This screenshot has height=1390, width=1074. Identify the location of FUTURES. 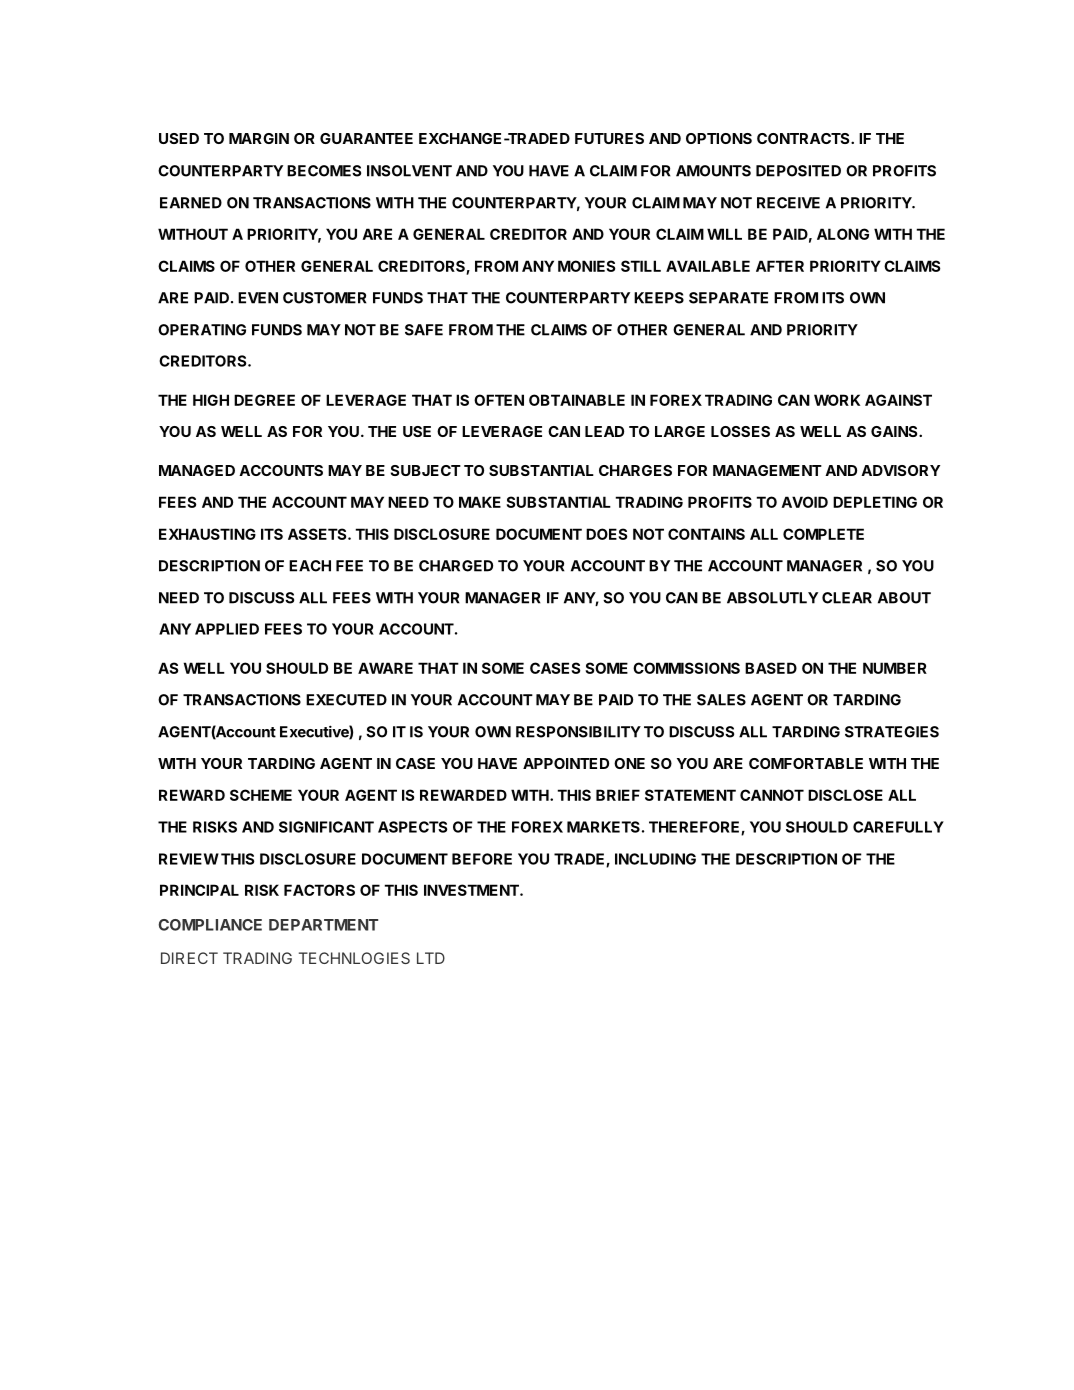
(609, 138).
